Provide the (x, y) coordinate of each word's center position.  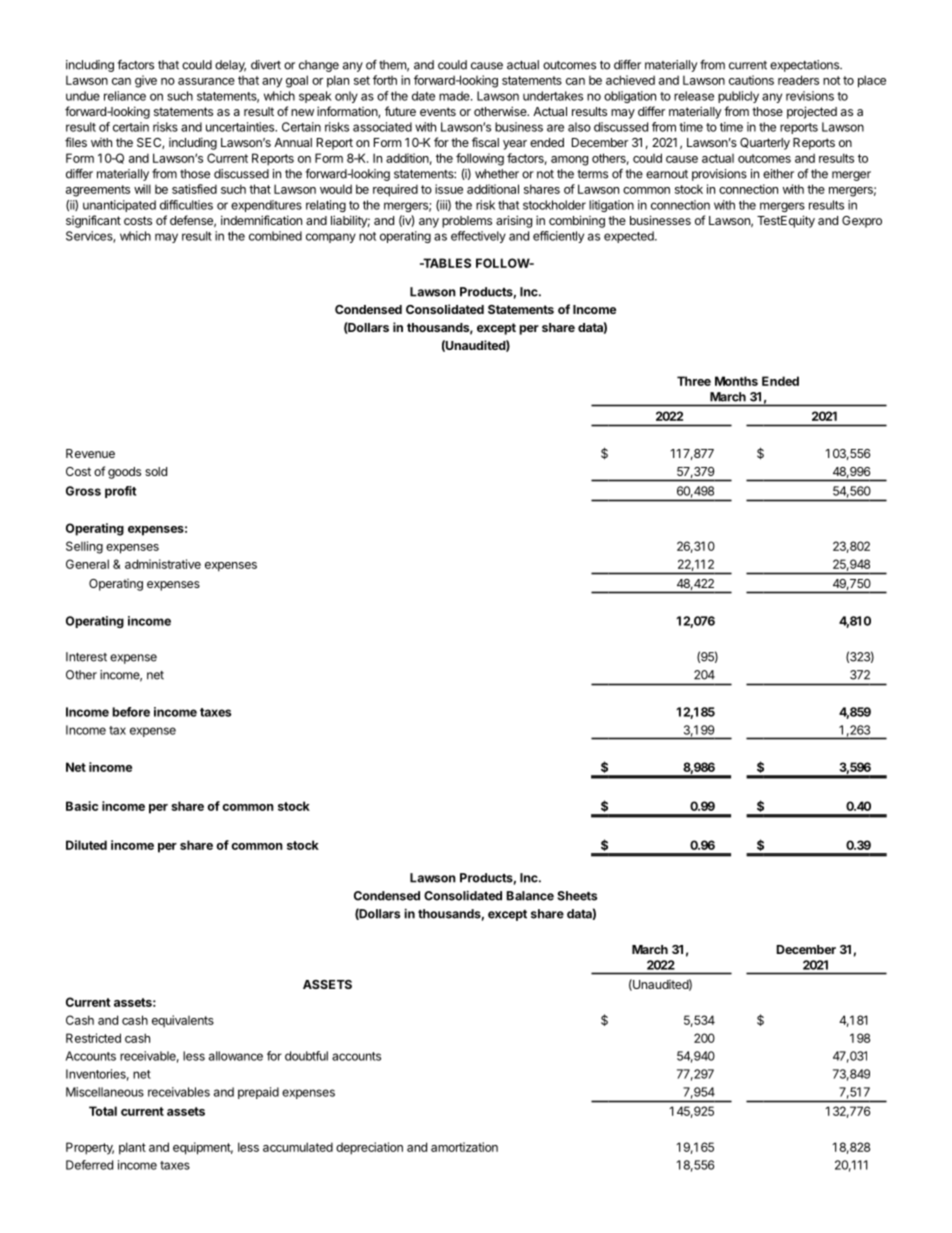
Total (103, 1111)
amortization (464, 1147)
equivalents (183, 1021)
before (131, 712)
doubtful (306, 1056)
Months (736, 381)
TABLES (446, 263)
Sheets (577, 896)
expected (630, 237)
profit (120, 492)
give (146, 81)
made (455, 96)
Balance (530, 896)
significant (93, 221)
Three (694, 381)
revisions (810, 96)
